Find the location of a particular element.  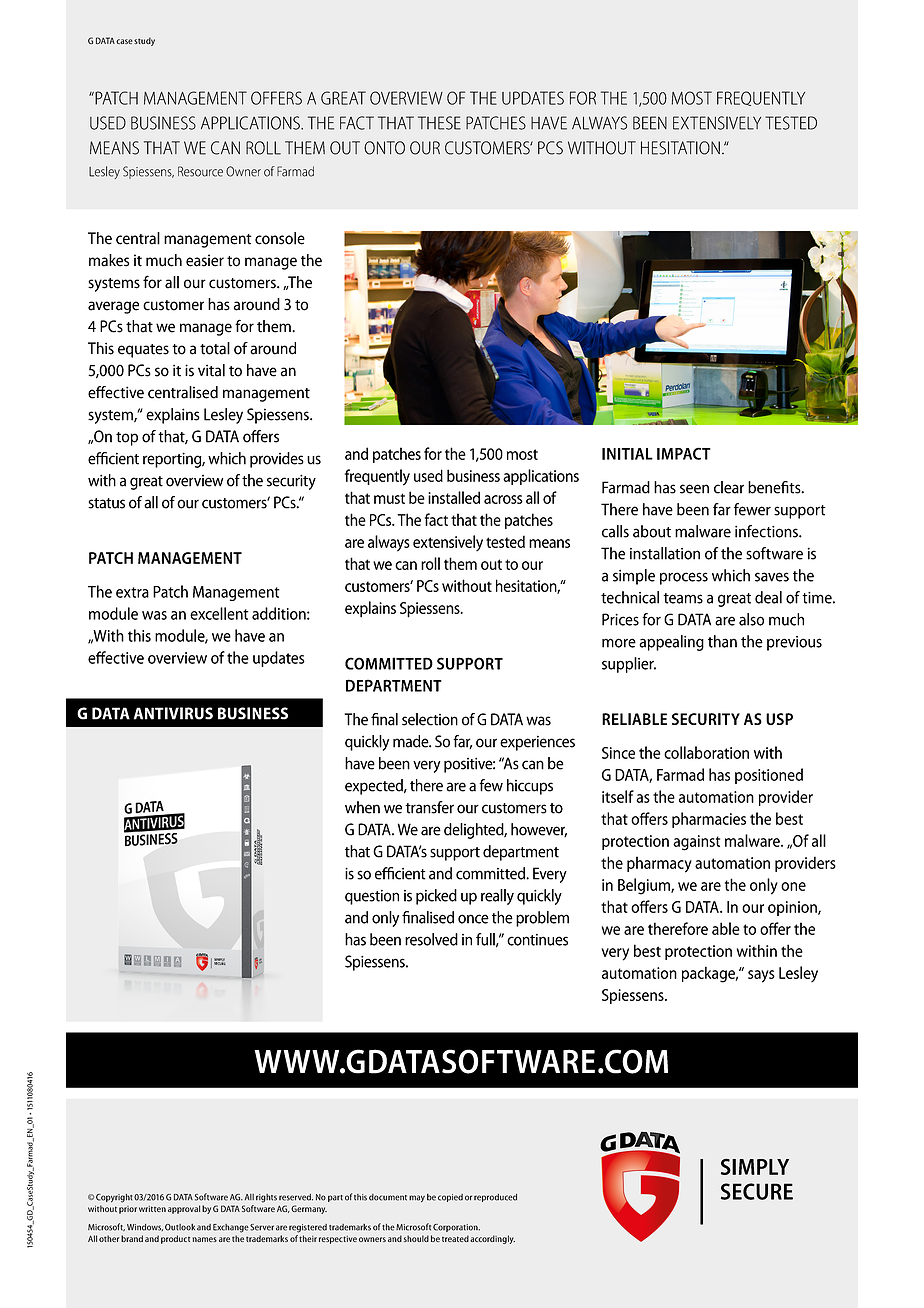

copied is located at coordinates (450, 1198).
